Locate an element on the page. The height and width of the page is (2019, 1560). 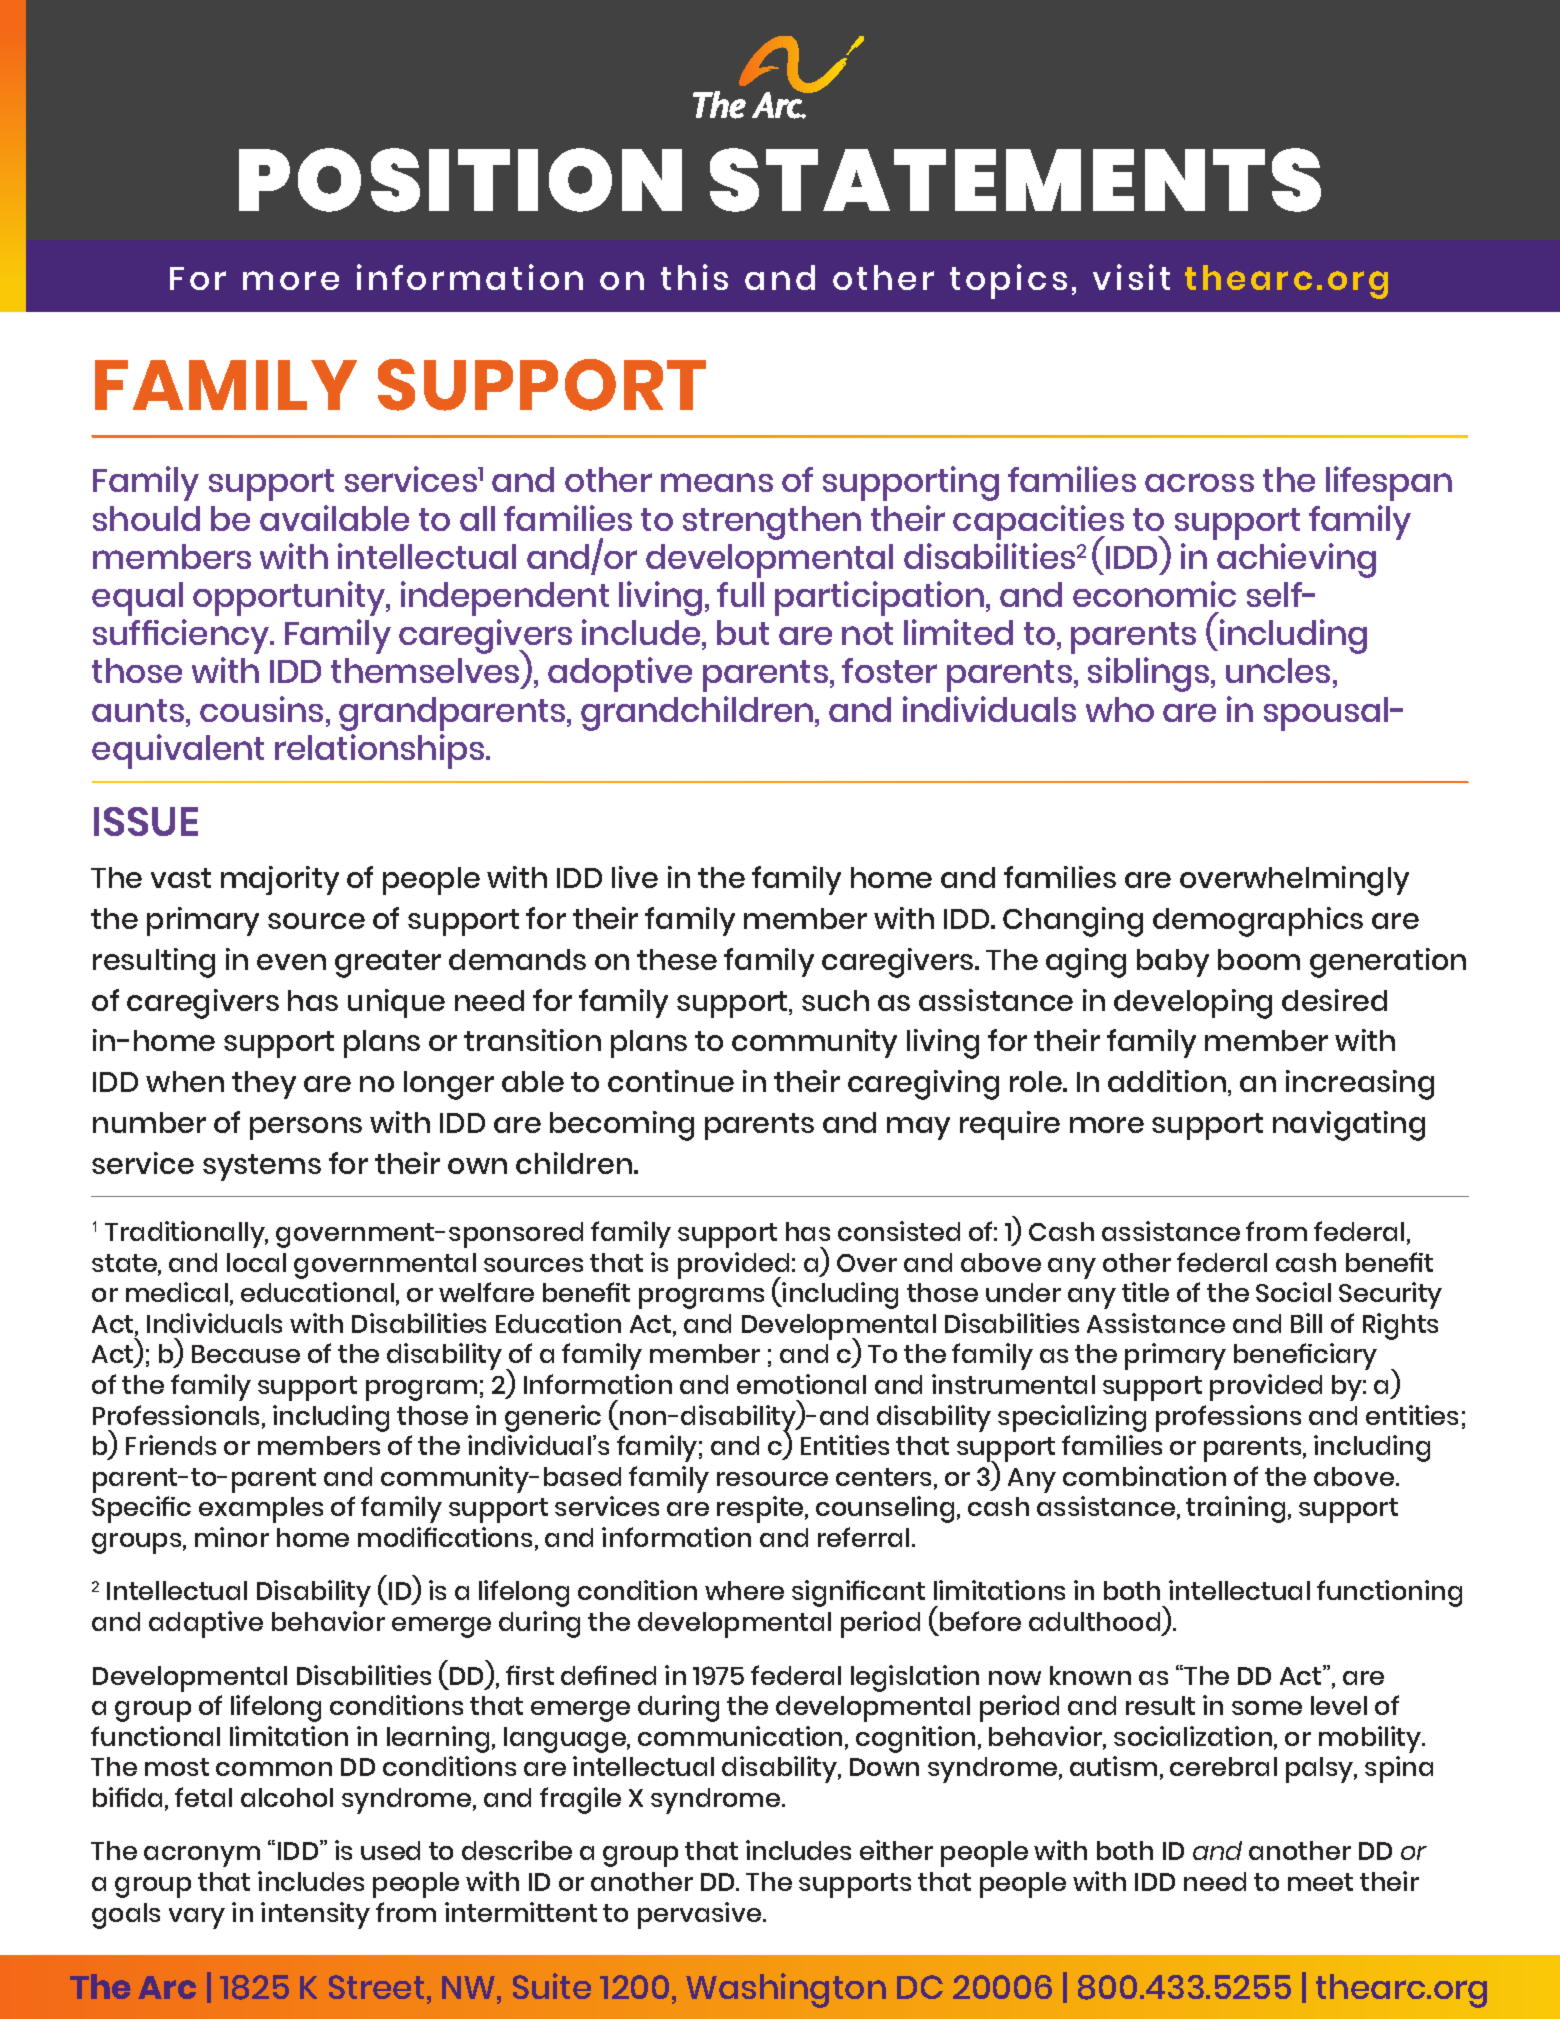
addition is located at coordinates (1167, 1081).
